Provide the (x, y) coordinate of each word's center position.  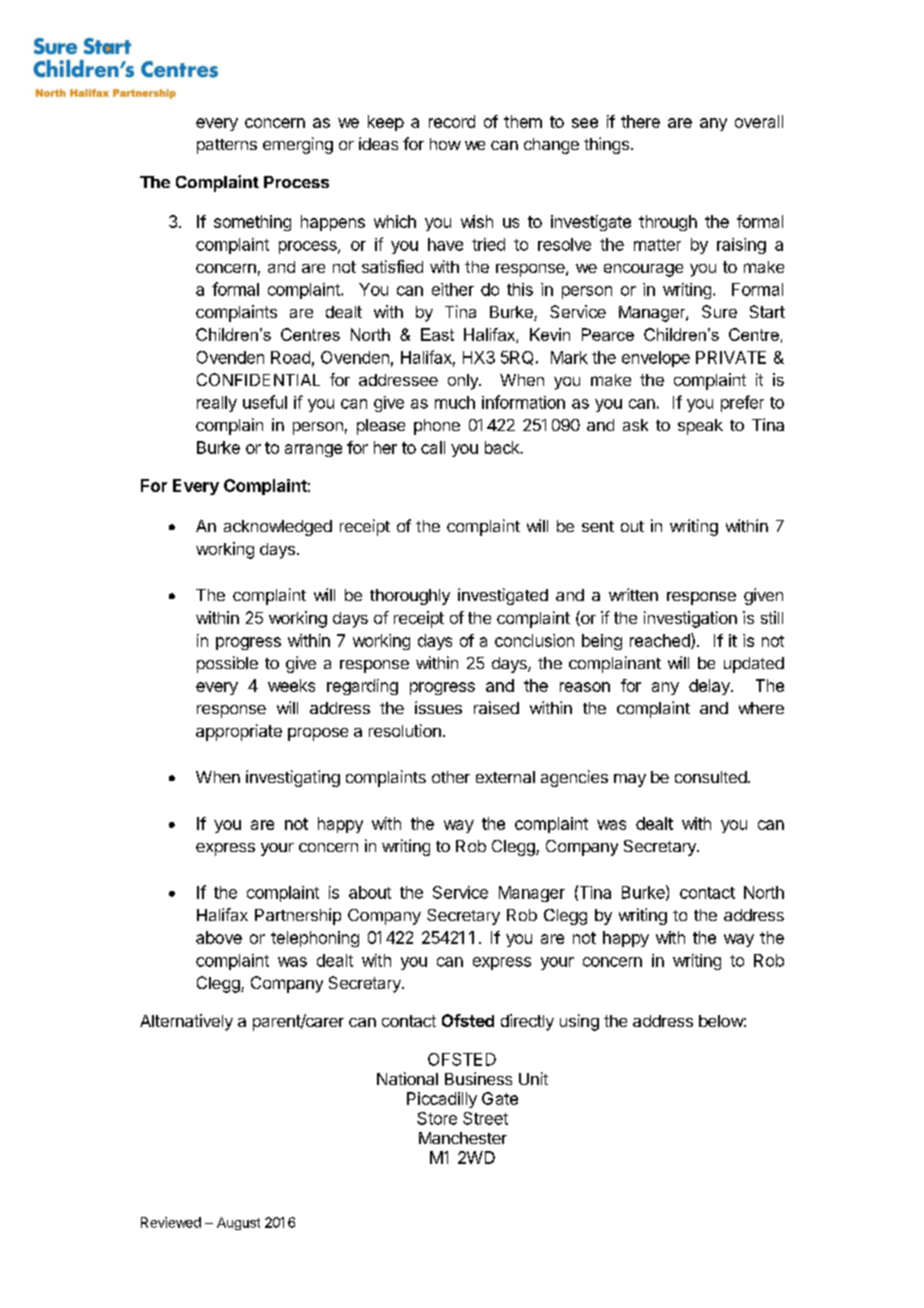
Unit (533, 1078)
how (445, 144)
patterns (227, 146)
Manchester (463, 1138)
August (238, 1223)
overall (759, 121)
